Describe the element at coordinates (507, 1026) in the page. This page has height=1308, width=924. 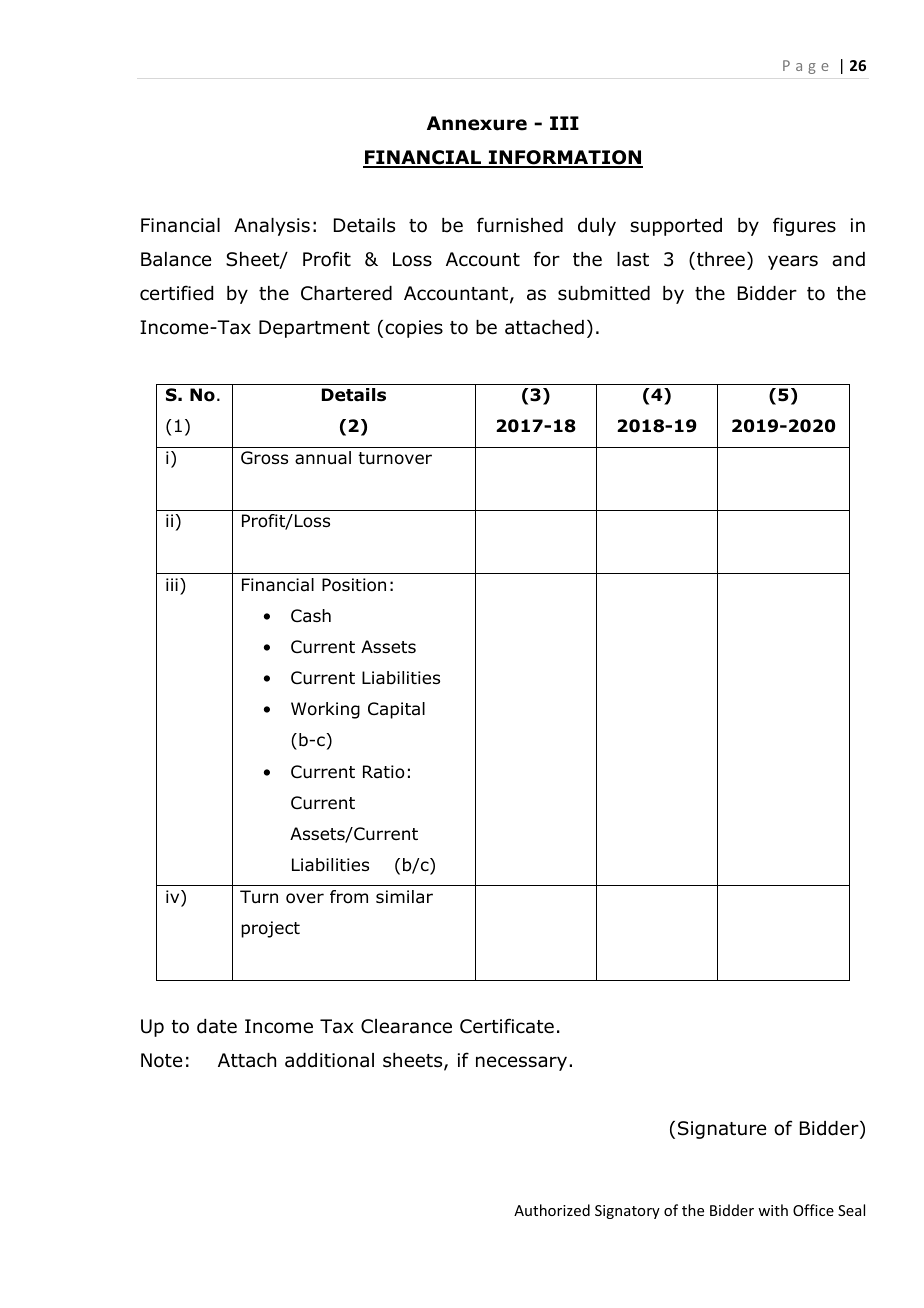
I see `Certificate` at that location.
